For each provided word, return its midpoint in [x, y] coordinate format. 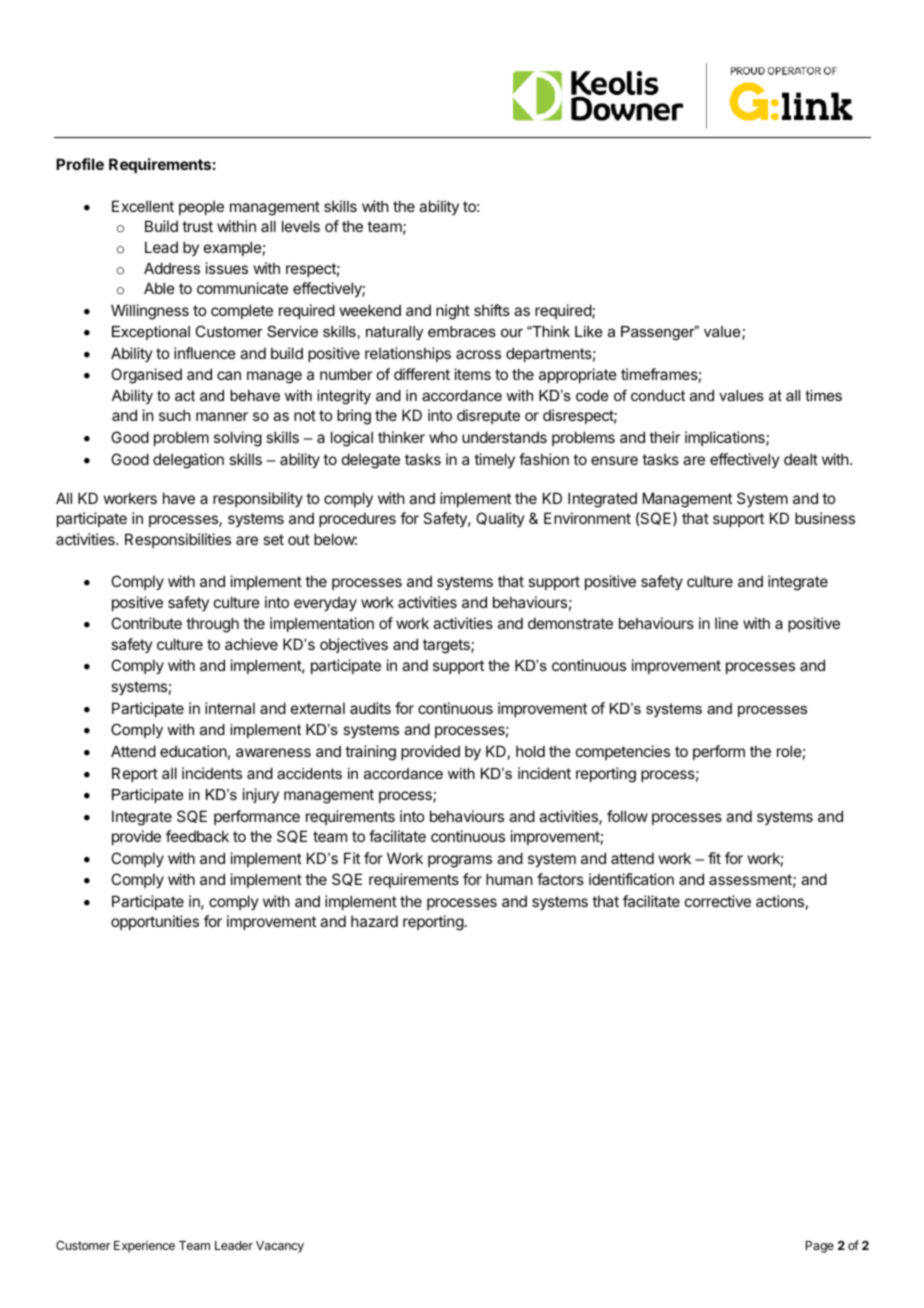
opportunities [155, 922]
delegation [188, 461]
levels [301, 226]
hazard [374, 921]
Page [820, 1247]
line [726, 623]
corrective [718, 901]
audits [370, 708]
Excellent [143, 206]
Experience [144, 1247]
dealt [801, 459]
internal [230, 708]
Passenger [659, 333]
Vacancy [280, 1247]
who [443, 437]
